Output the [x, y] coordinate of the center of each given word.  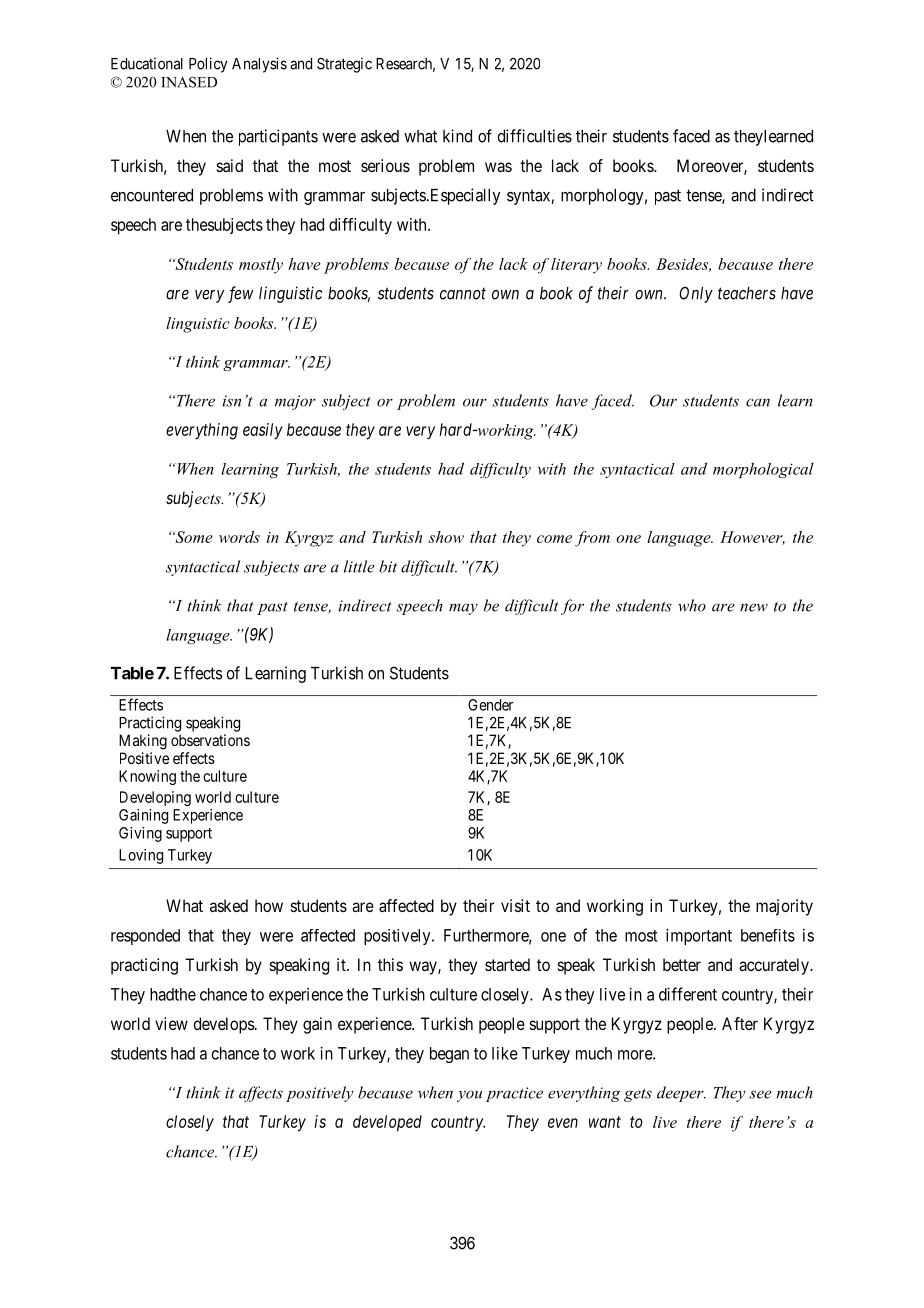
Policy [208, 65]
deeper [681, 1094]
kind [457, 136]
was [498, 167]
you [469, 1096]
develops [223, 1025]
